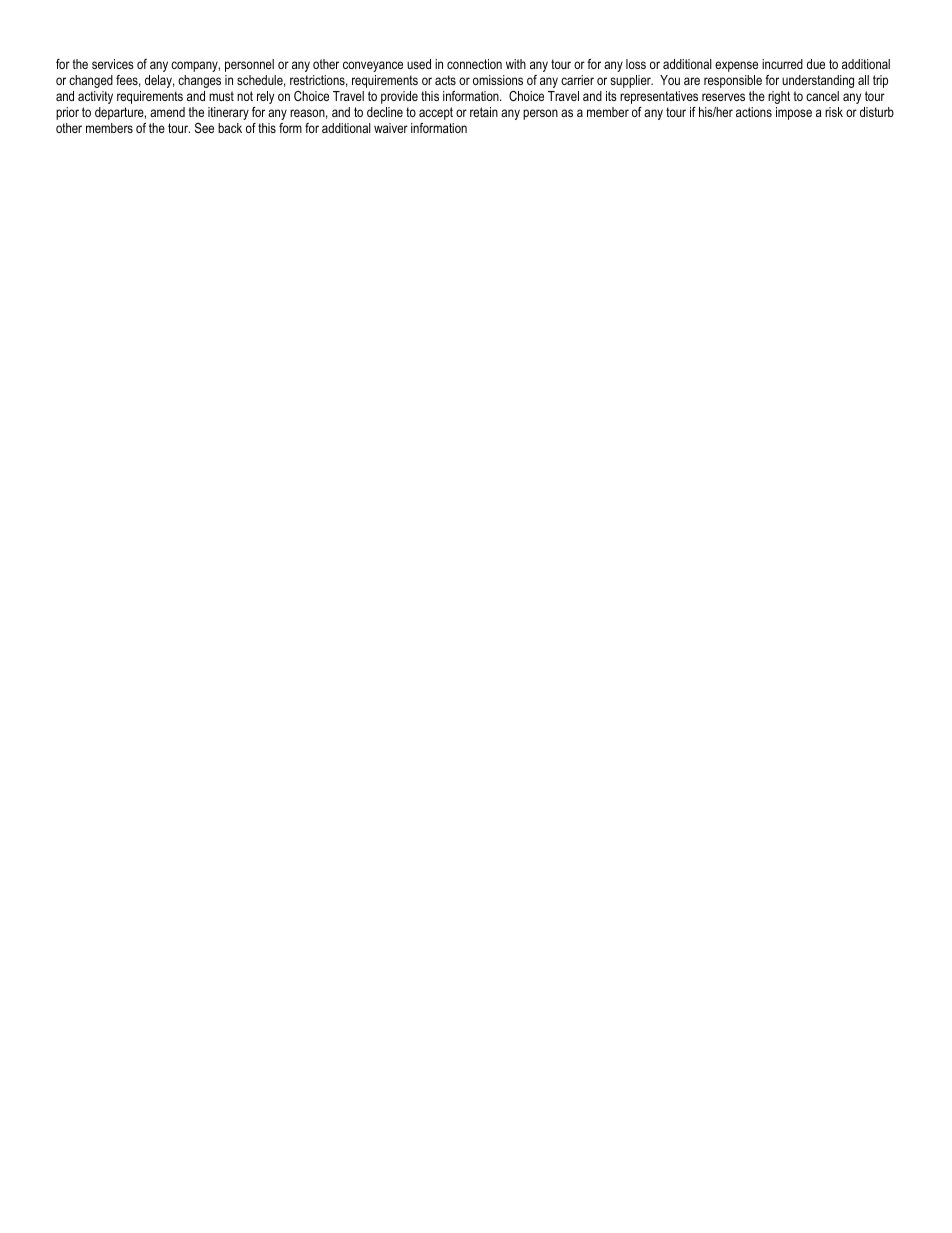  I want to click on See, so click(204, 128).
